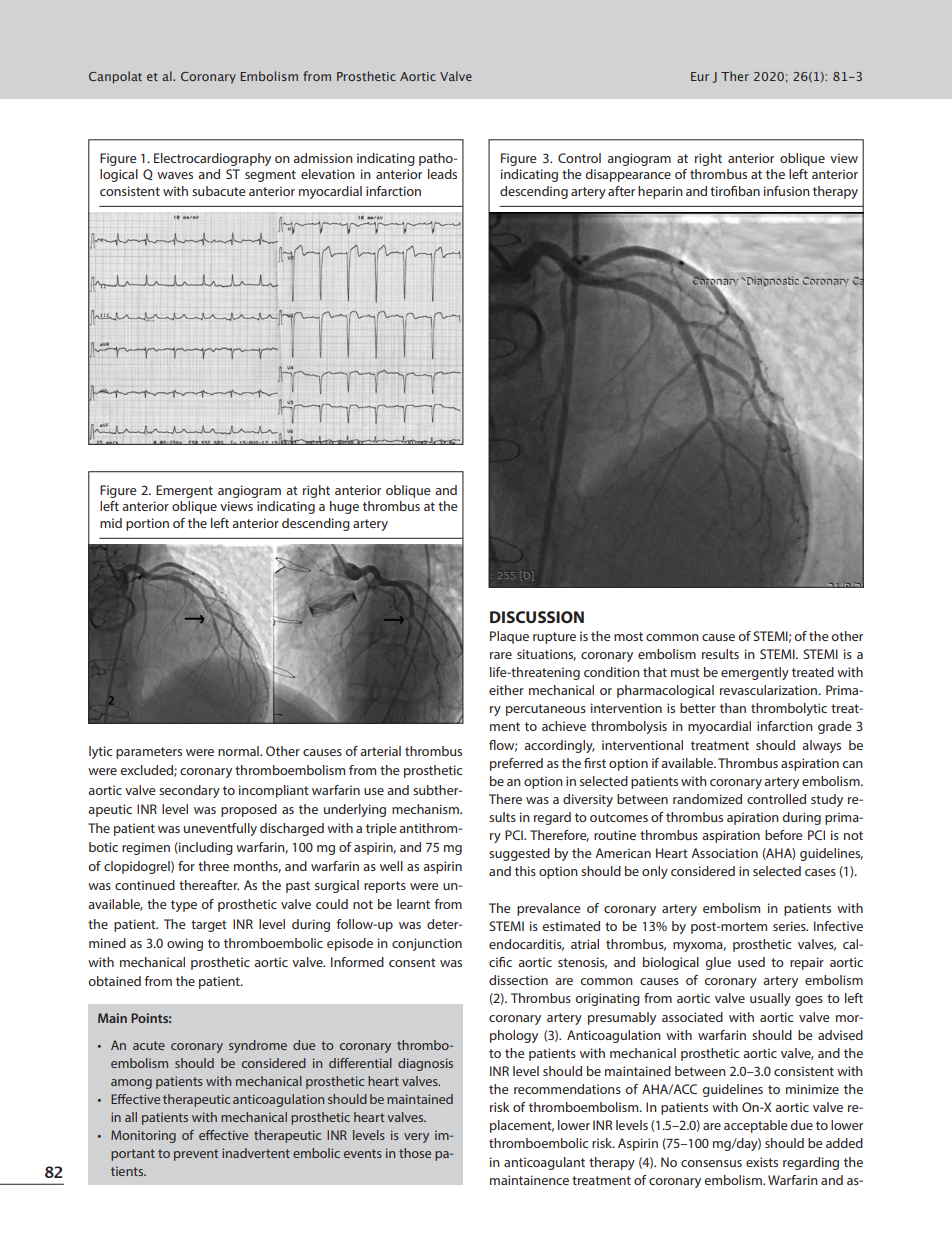 This screenshot has height=1240, width=952. What do you see at coordinates (212, 159) in the screenshot?
I see `Electrocardiography` at bounding box center [212, 159].
